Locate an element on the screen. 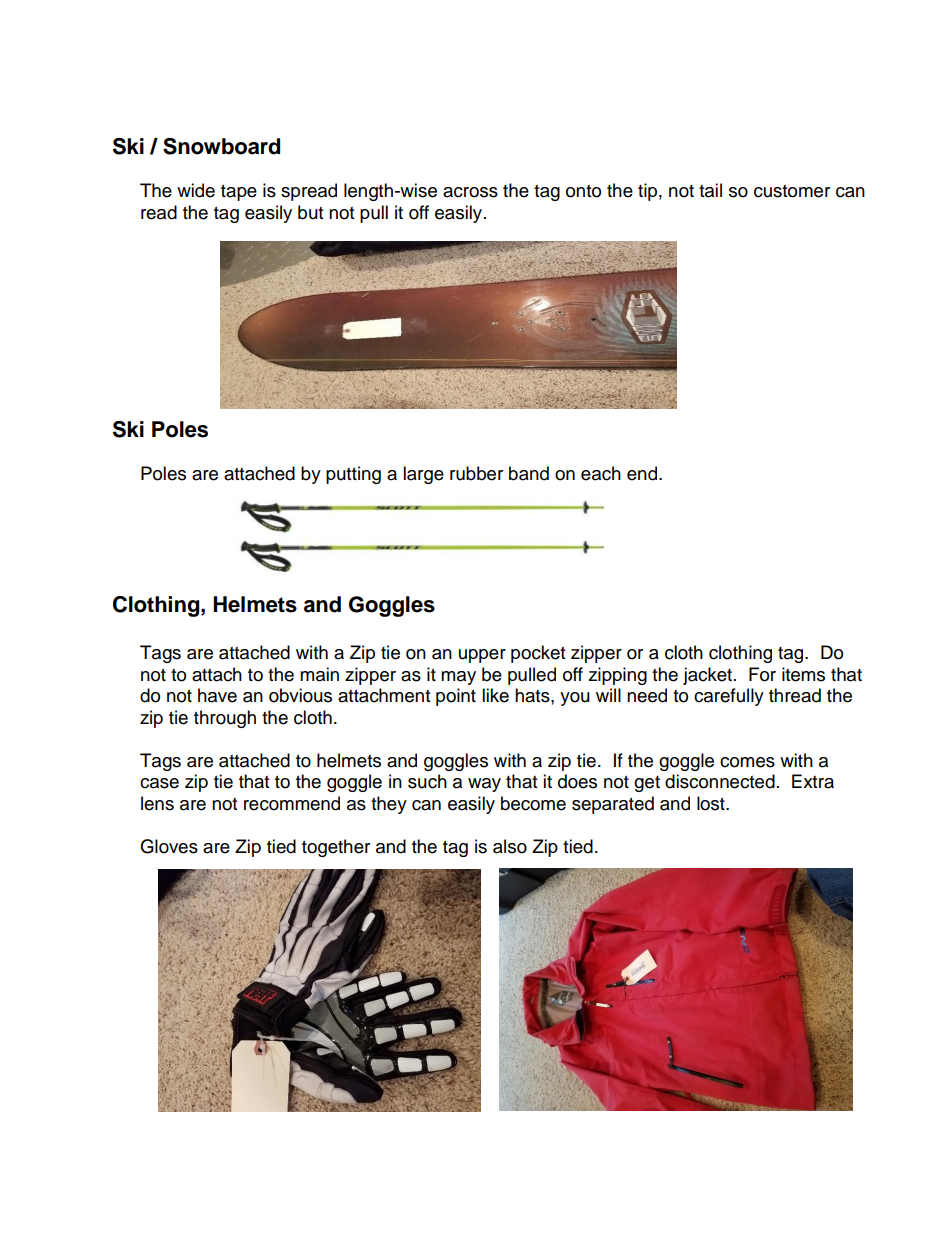  main is located at coordinates (319, 674).
